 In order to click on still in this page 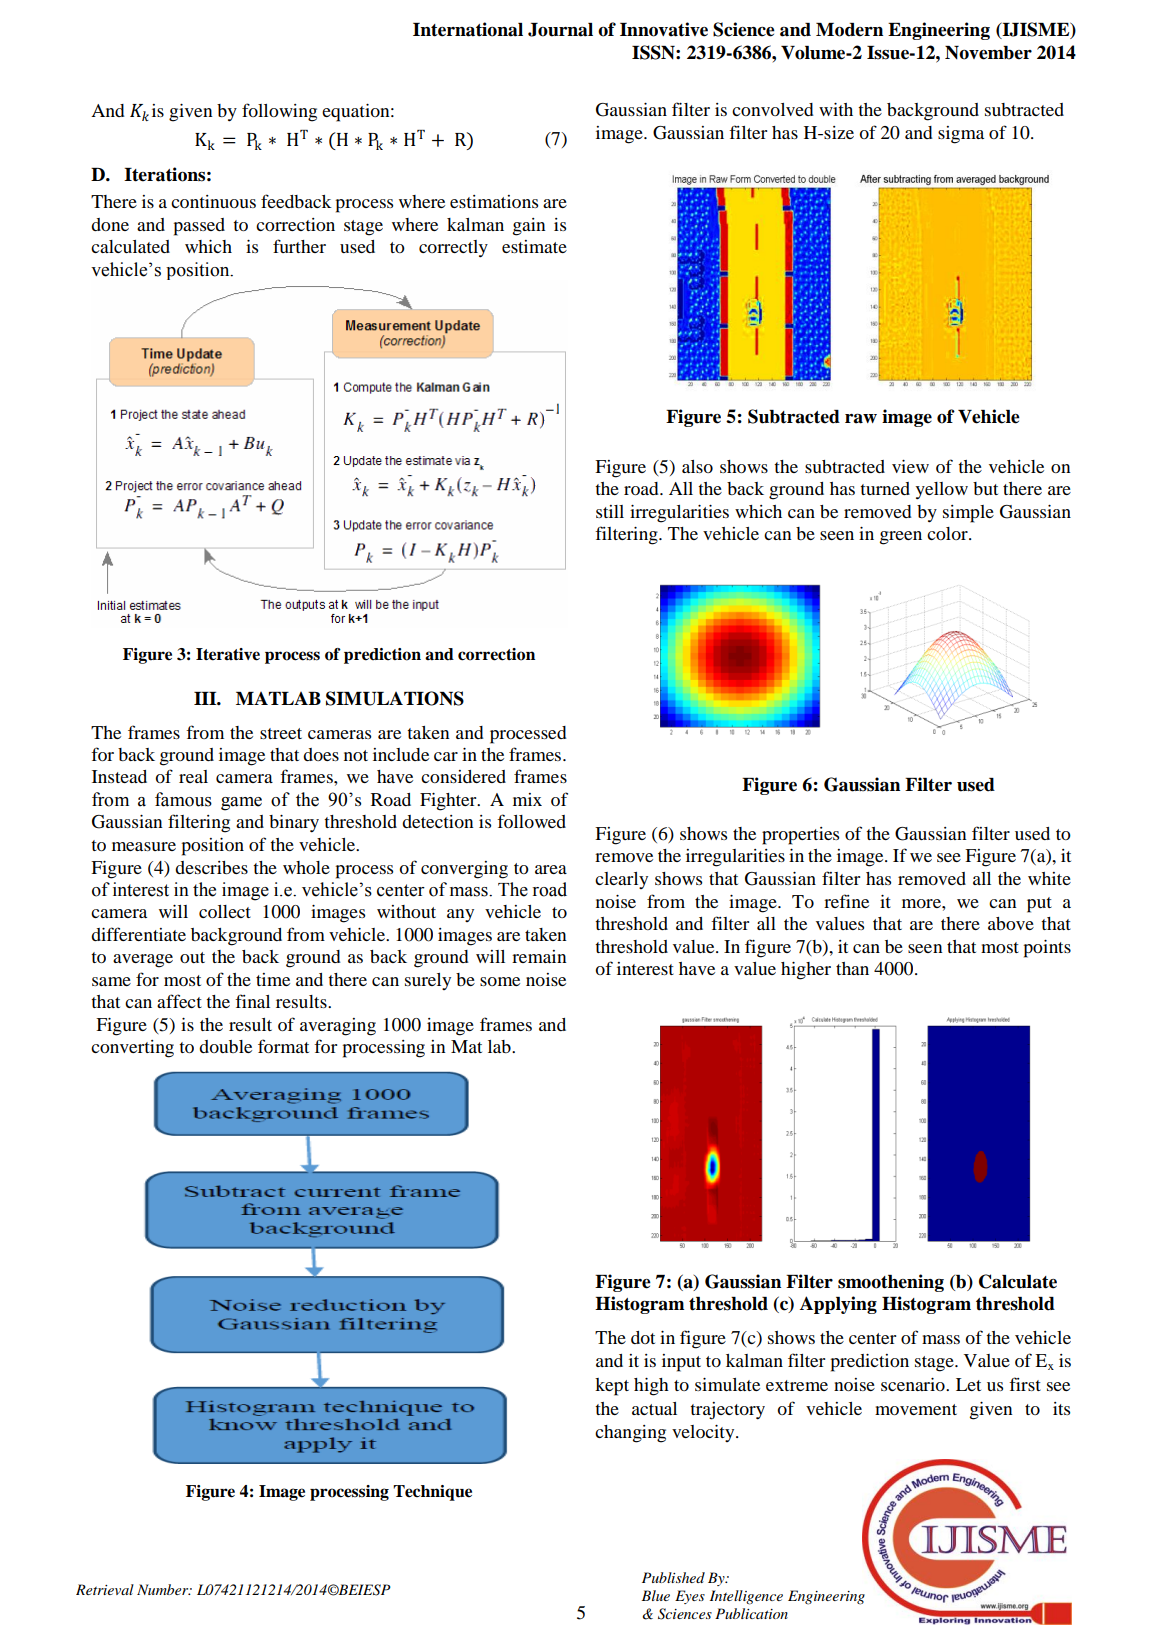, I will do `click(610, 511)`.
